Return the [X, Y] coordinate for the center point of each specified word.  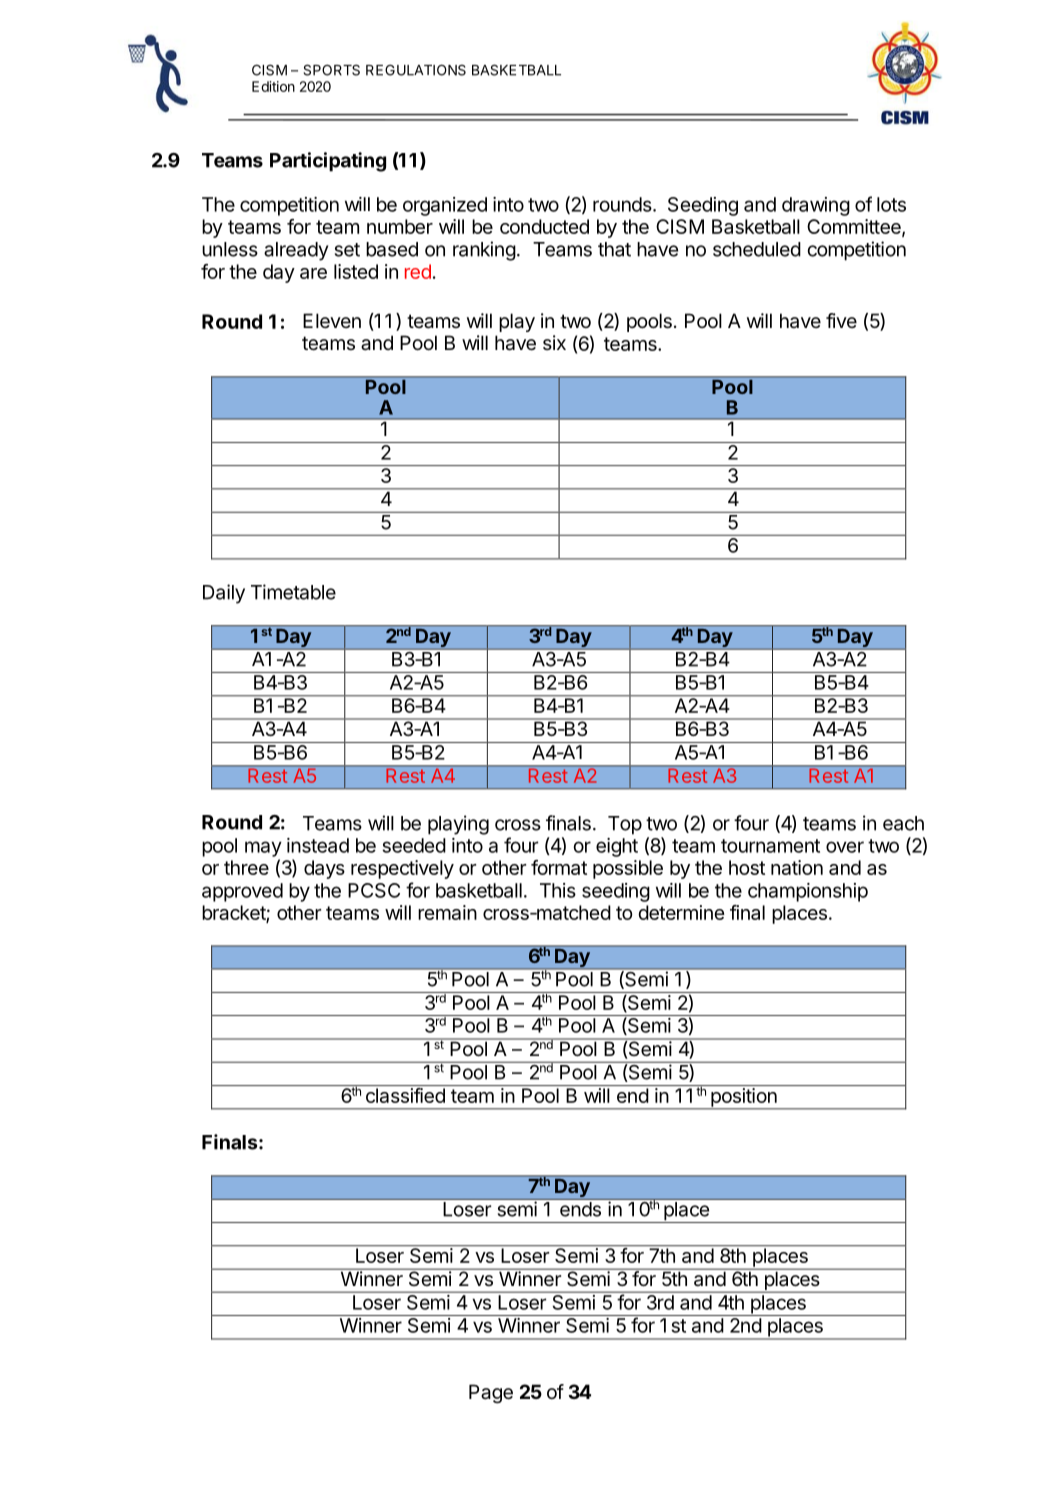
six [554, 342]
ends [580, 1209]
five [841, 320]
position [744, 1098]
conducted [544, 226]
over [845, 847]
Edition [273, 86]
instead [318, 845]
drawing [816, 206]
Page [491, 1394]
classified [405, 1095]
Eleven [332, 321]
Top [625, 825]
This [558, 890]
